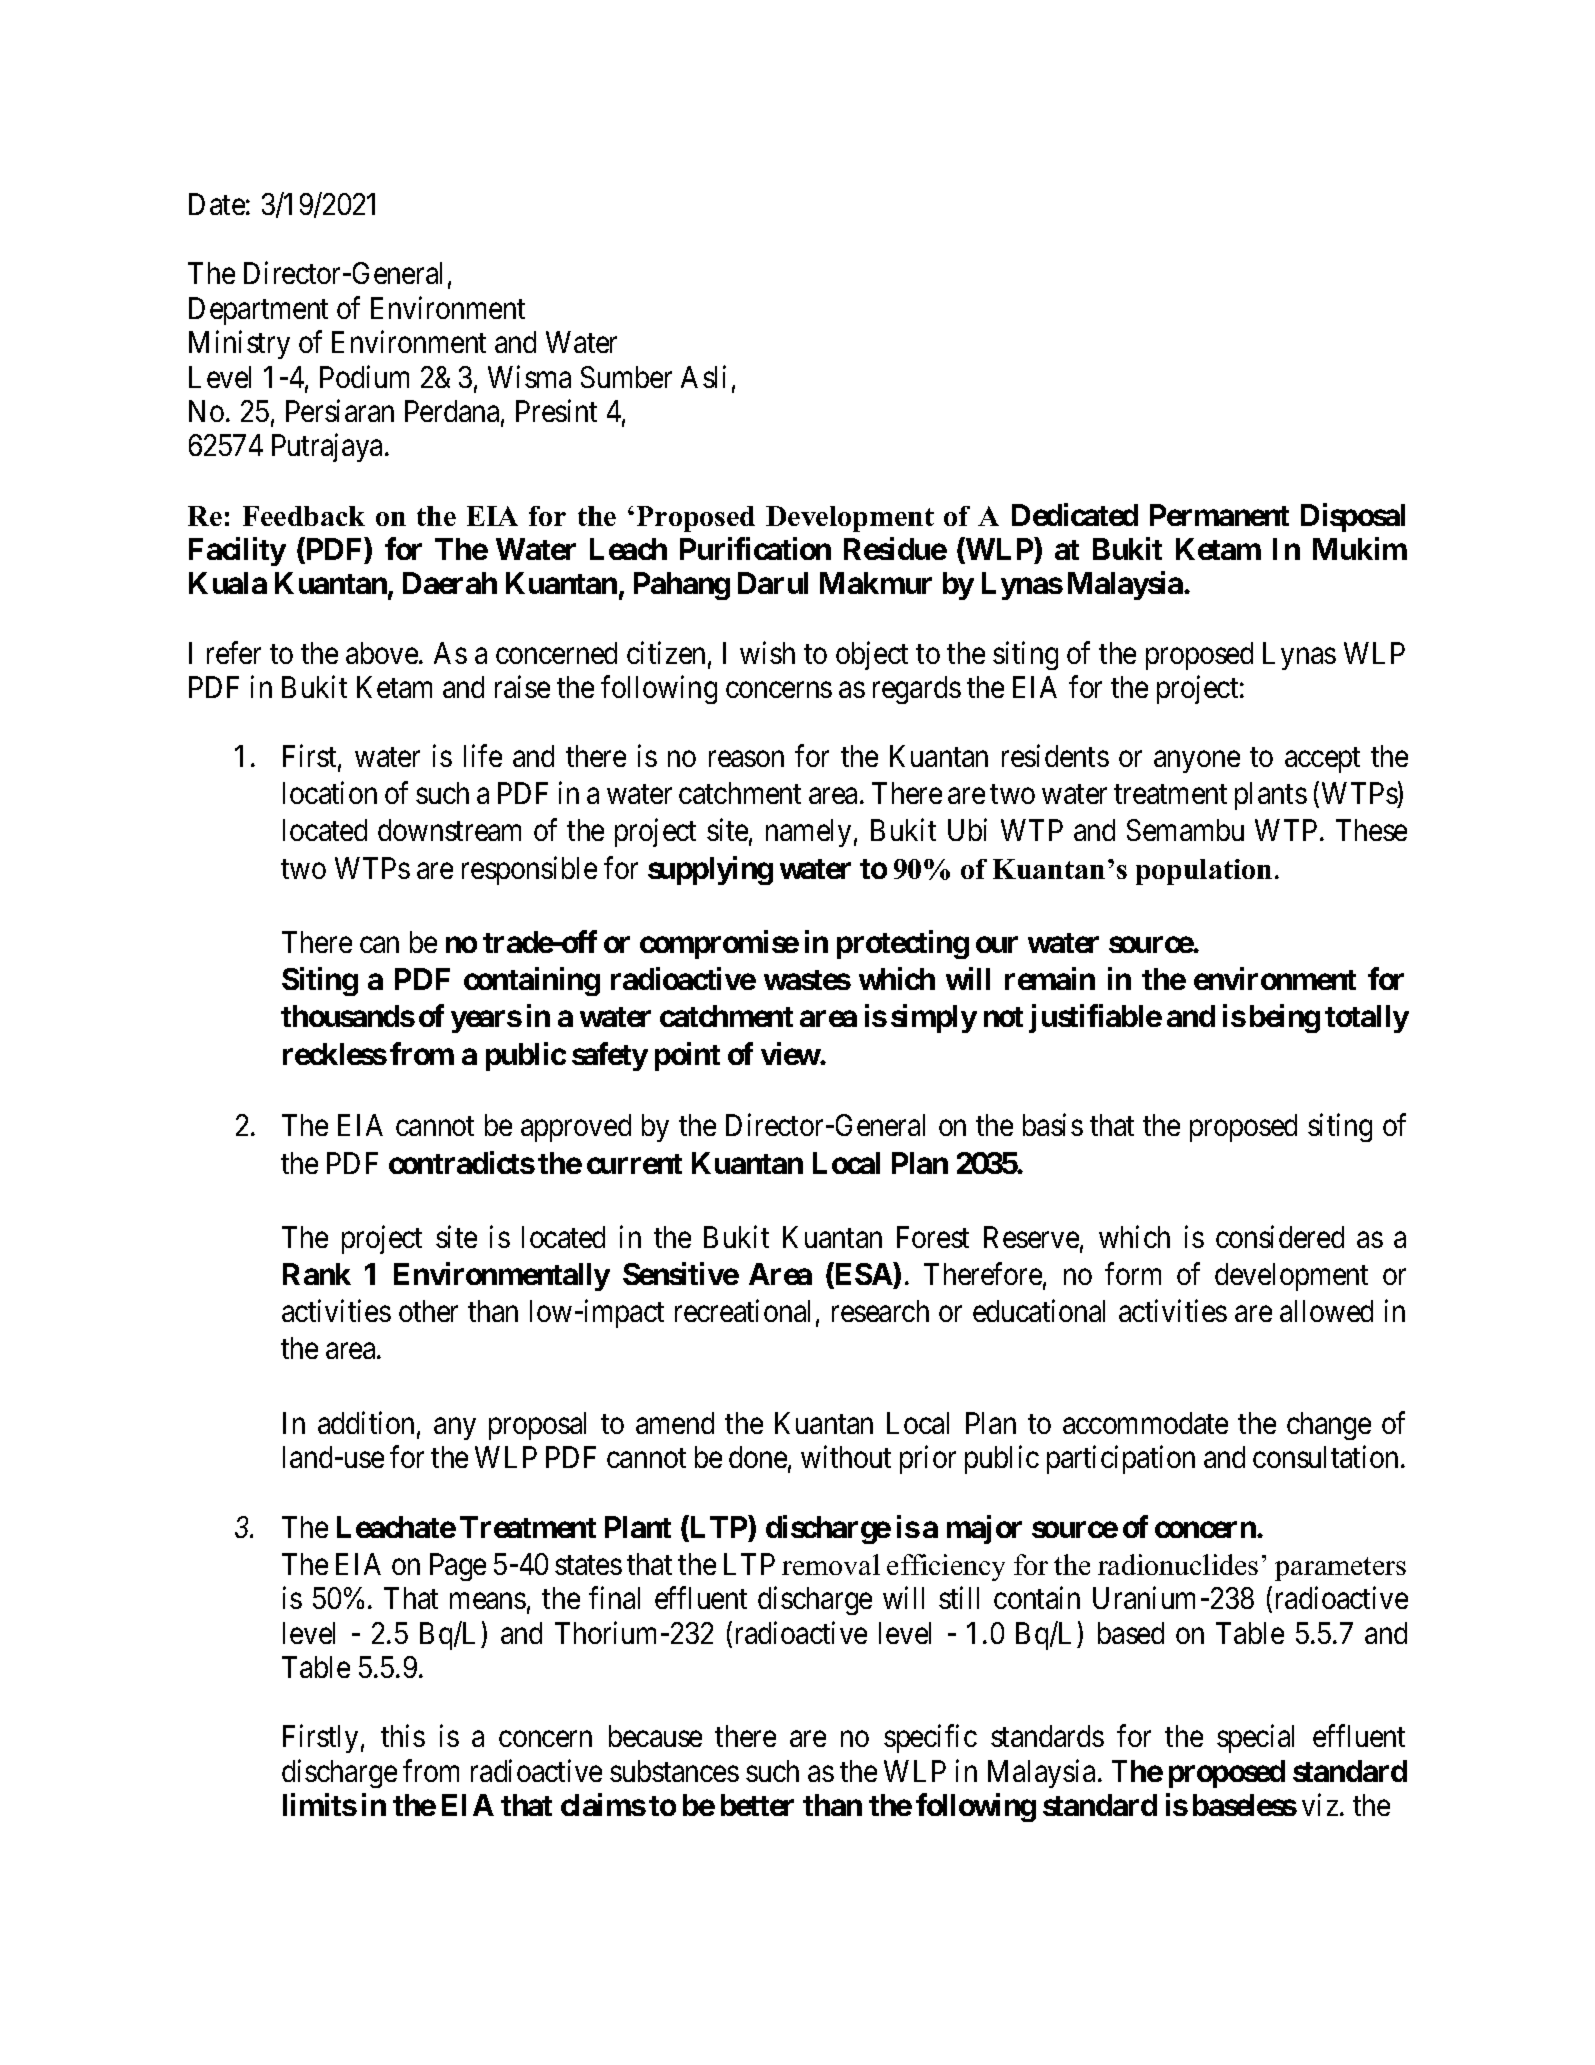 This screenshot has width=1595, height=2065. I want to click on special, so click(1255, 1739).
